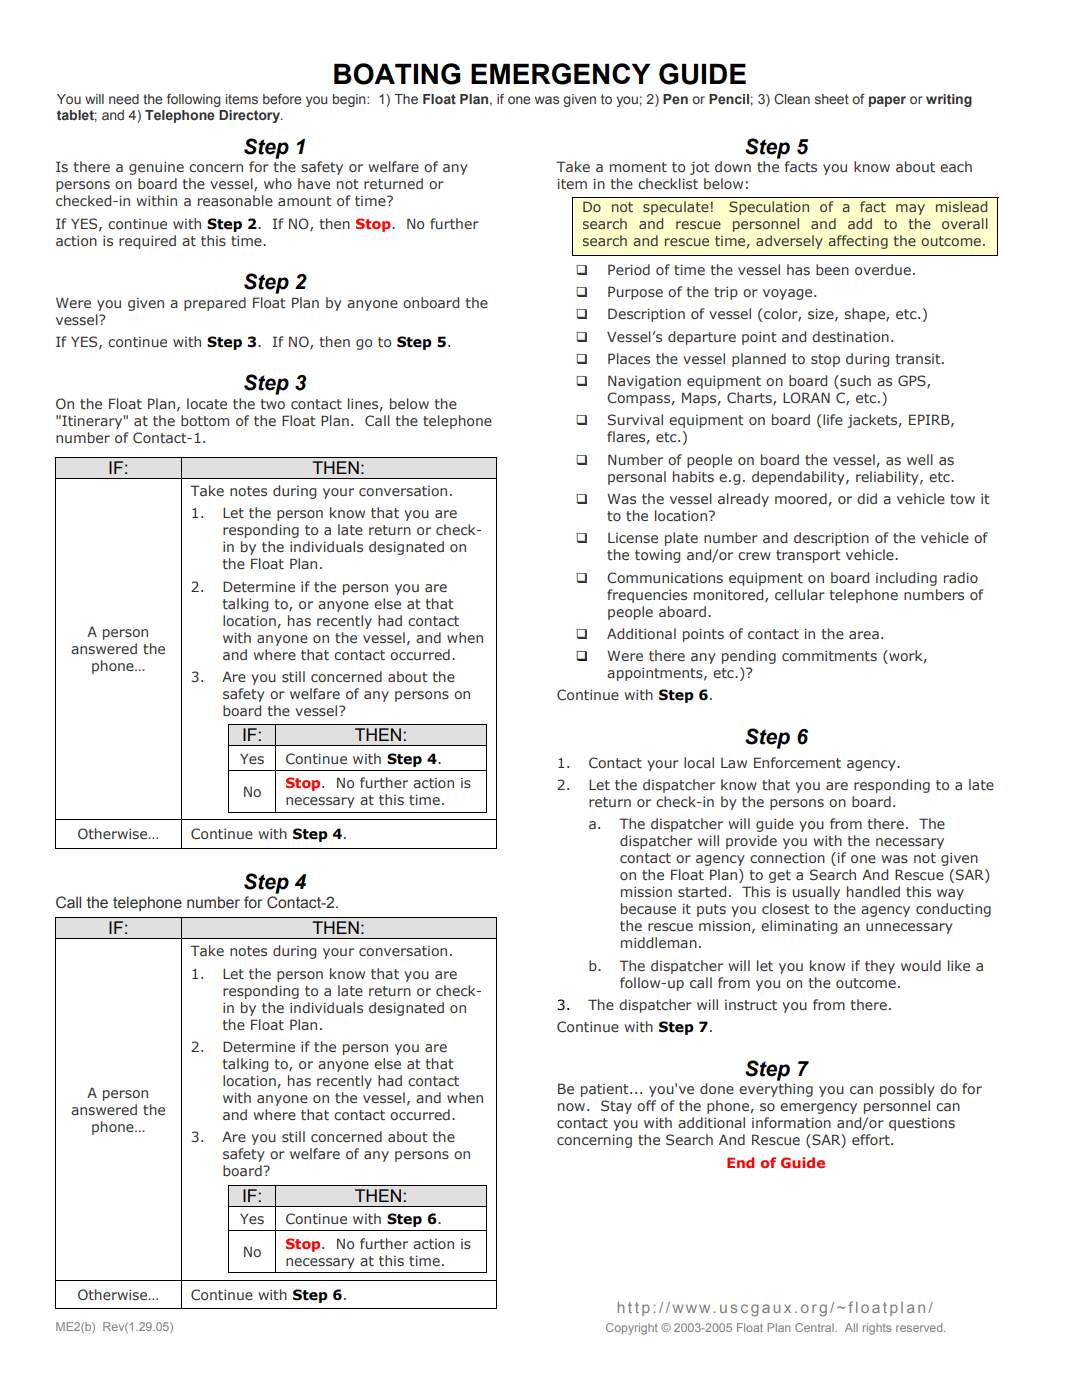 Image resolution: width=1071 pixels, height=1386 pixels. Describe the element at coordinates (633, 538) in the page. I see `License` at that location.
